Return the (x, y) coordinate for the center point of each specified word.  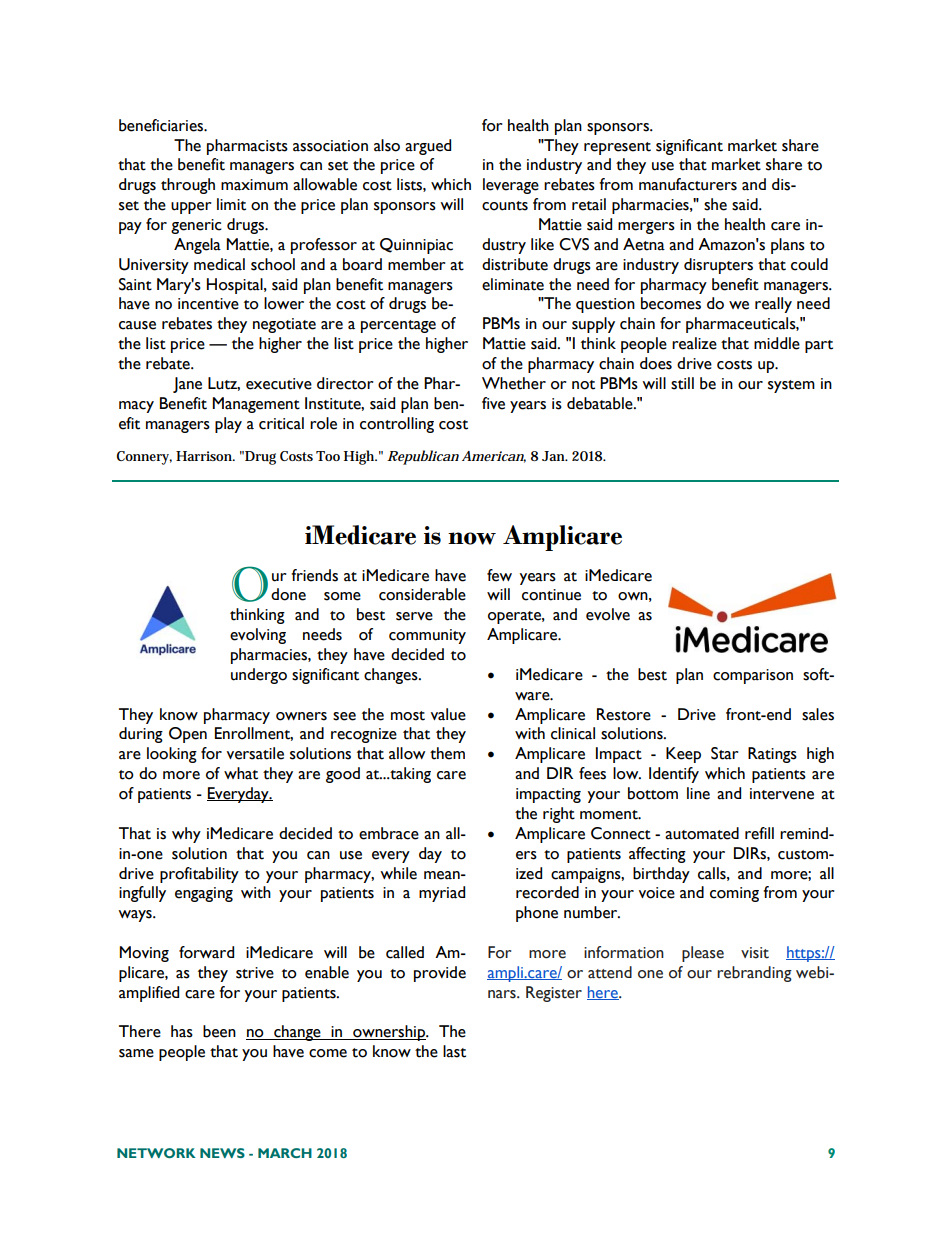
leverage (511, 186)
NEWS (222, 1153)
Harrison (205, 456)
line (698, 793)
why (186, 835)
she (715, 204)
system (791, 386)
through (188, 186)
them (447, 753)
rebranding (754, 974)
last (454, 1051)
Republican (423, 457)
